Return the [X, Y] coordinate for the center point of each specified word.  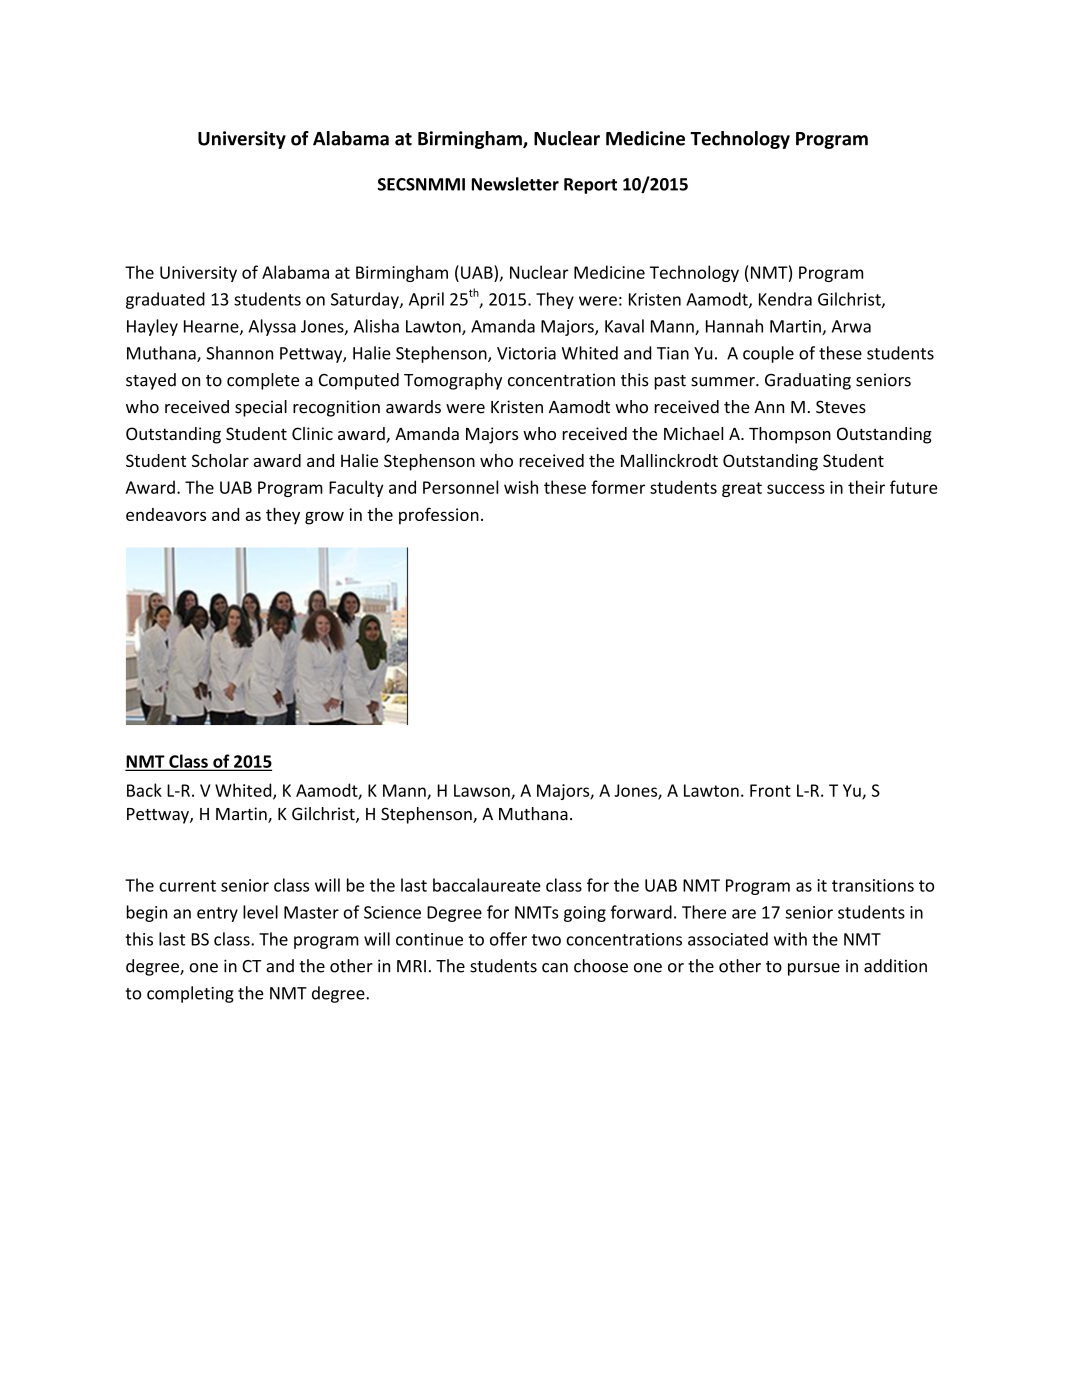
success [796, 489]
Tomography [453, 381]
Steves [841, 407]
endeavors [166, 514]
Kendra [785, 299]
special [261, 408]
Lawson [483, 791]
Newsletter [515, 184]
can [555, 968]
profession [439, 516]
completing [190, 994]
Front [770, 790]
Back [144, 790]
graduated [165, 300]
